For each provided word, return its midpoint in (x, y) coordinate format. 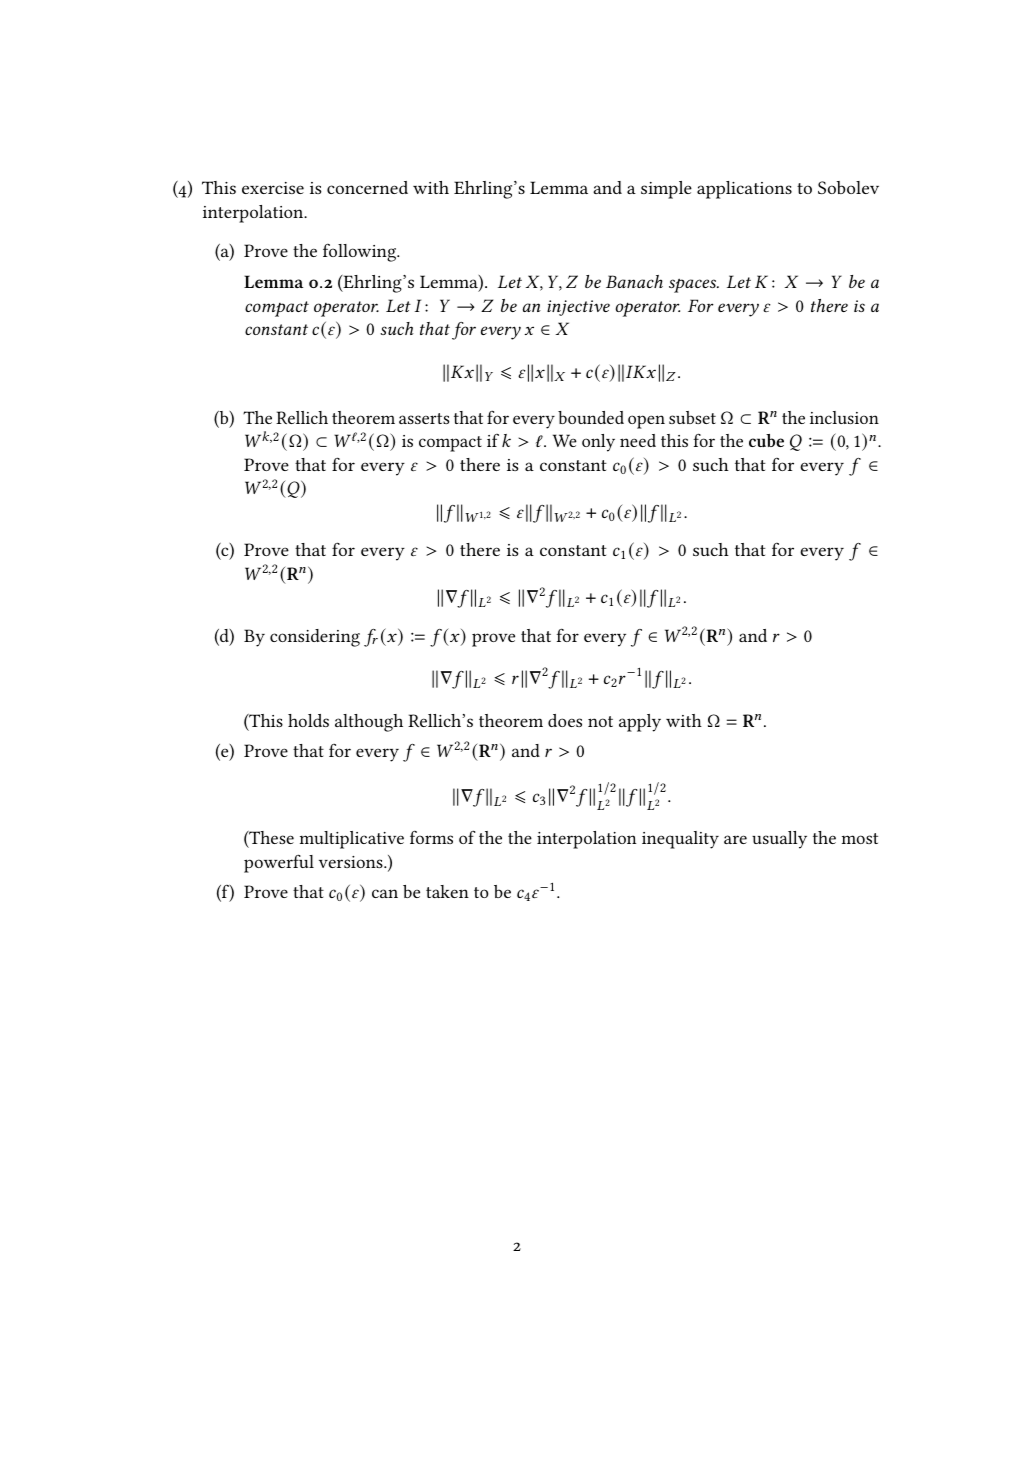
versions (352, 862)
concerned (367, 187)
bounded (591, 417)
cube (766, 440)
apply (640, 723)
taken (447, 891)
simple (666, 190)
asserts (424, 418)
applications (744, 190)
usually (779, 840)
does (565, 720)
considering (315, 638)
